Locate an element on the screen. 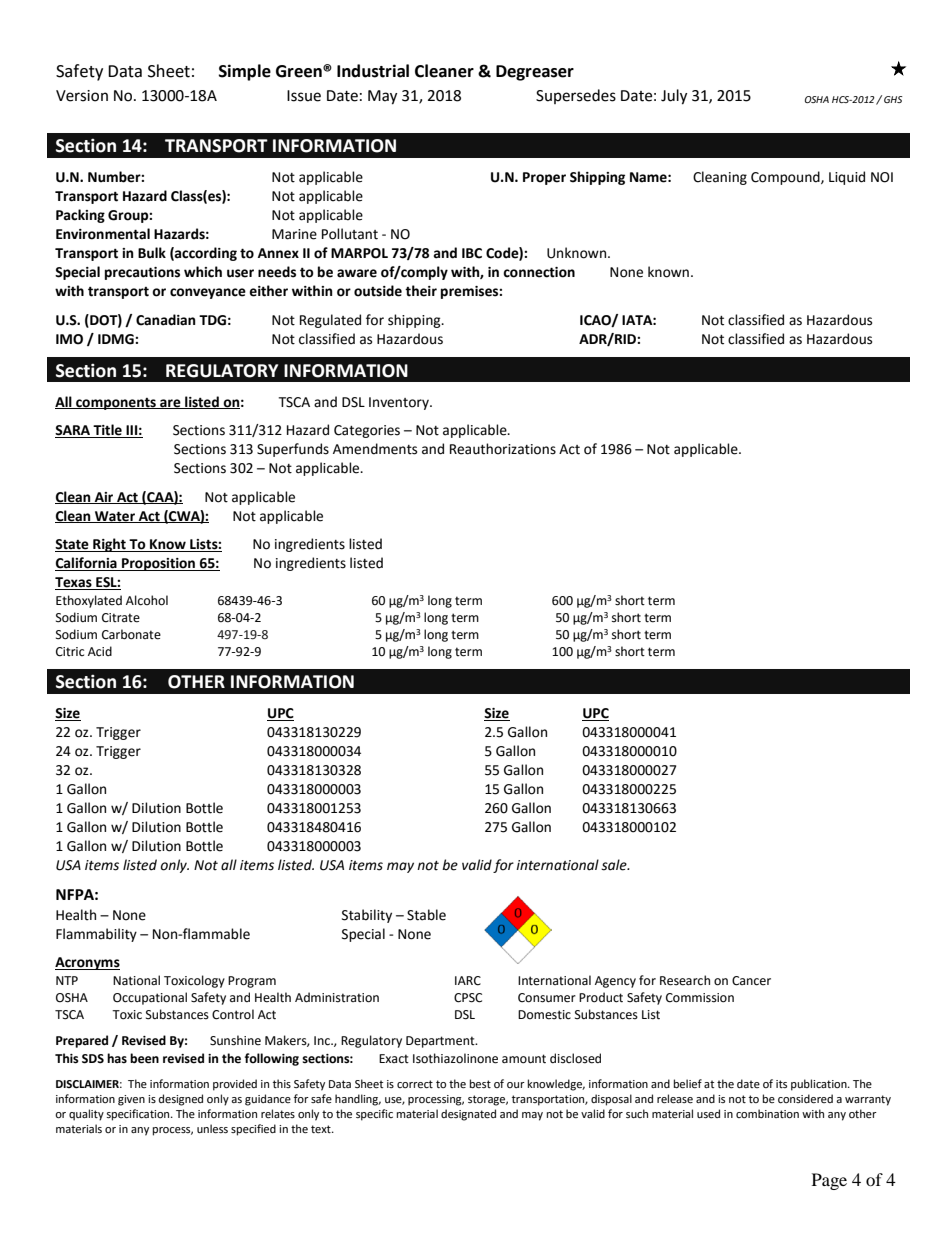 The width and height of the screenshot is (952, 1233). GHS is located at coordinates (893, 99).
